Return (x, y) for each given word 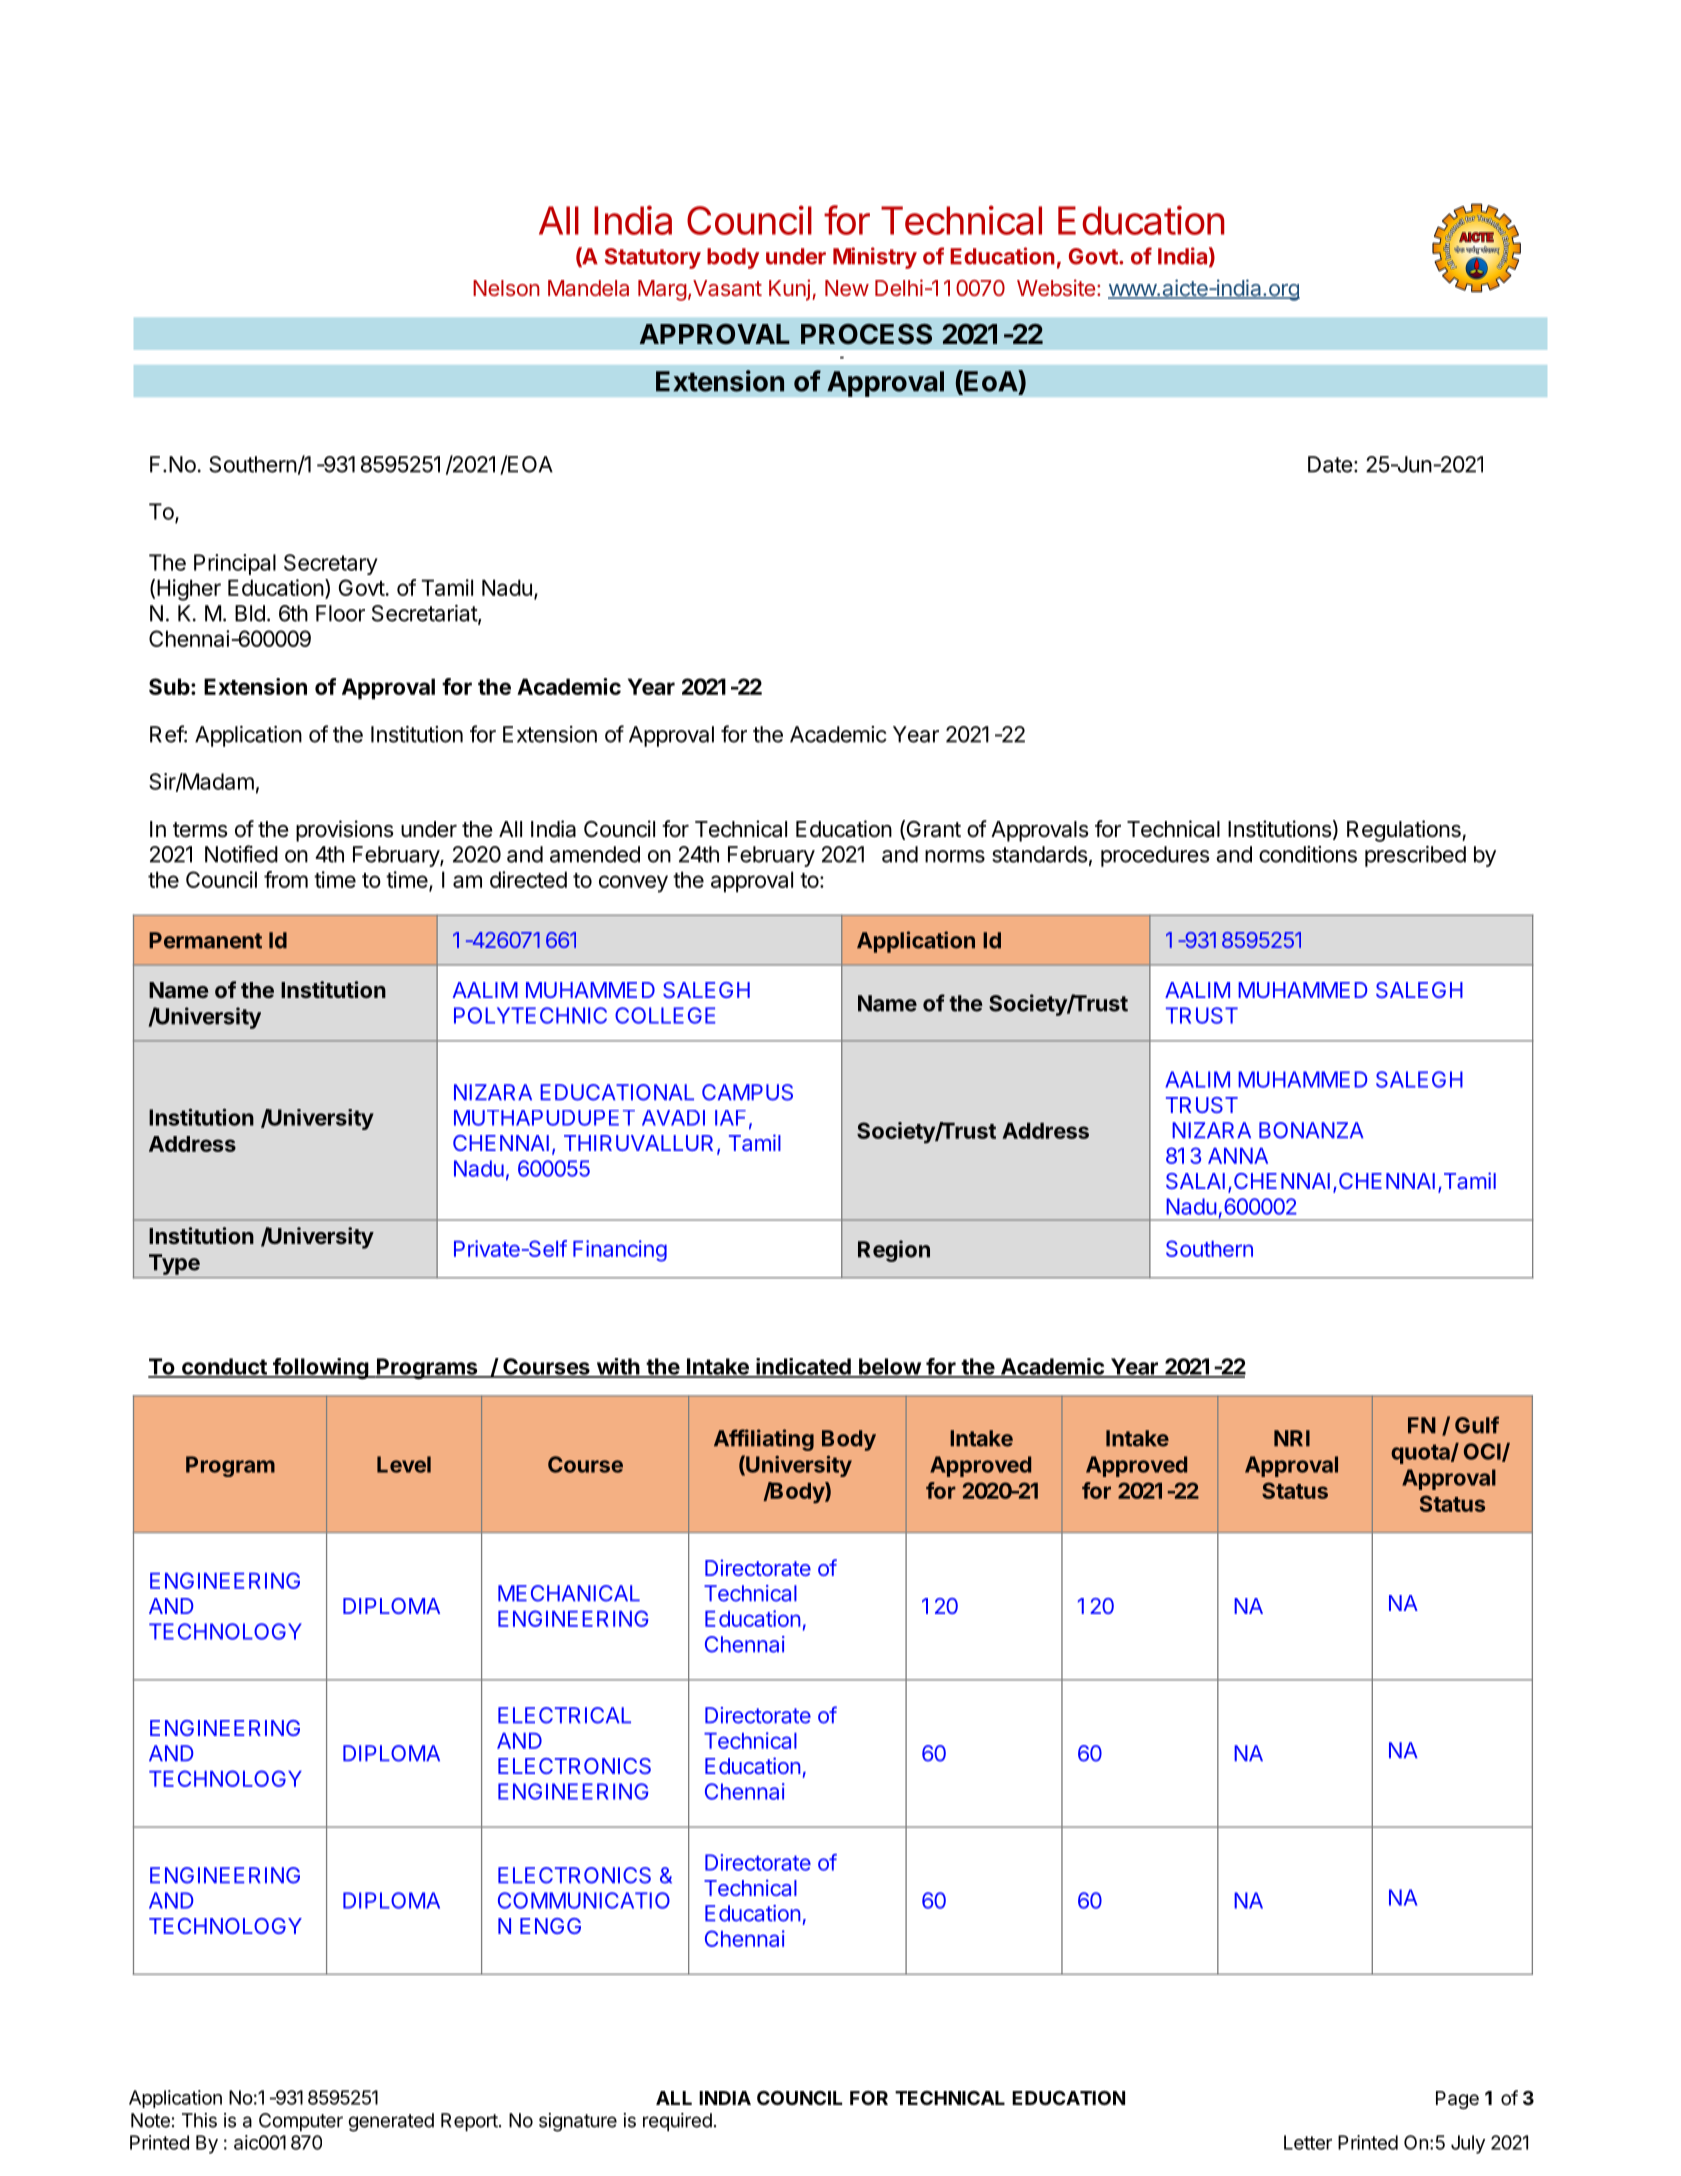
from (286, 879)
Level (404, 1464)
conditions (1308, 854)
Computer (301, 2122)
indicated (803, 1367)
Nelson (506, 288)
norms (955, 856)
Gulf (1477, 1425)
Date (1330, 464)
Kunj (789, 290)
